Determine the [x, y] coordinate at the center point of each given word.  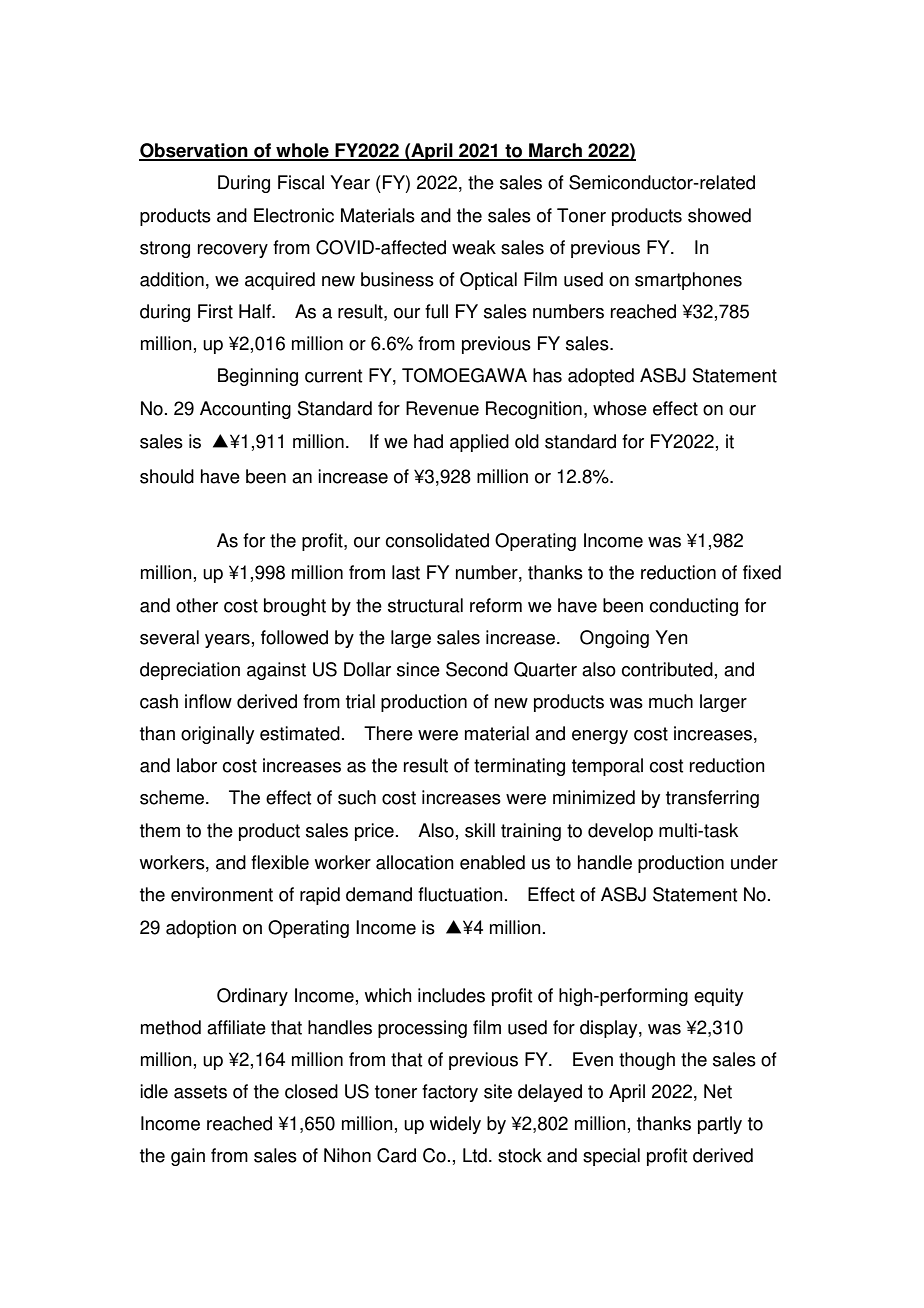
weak [474, 247]
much [671, 701]
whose [620, 408]
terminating [519, 767]
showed [719, 215]
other [197, 605]
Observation [194, 151]
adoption [201, 929]
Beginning [258, 377]
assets [200, 1092]
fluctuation [460, 894]
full [436, 311]
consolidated [437, 540]
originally [217, 735]
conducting [693, 607]
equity [718, 997]
